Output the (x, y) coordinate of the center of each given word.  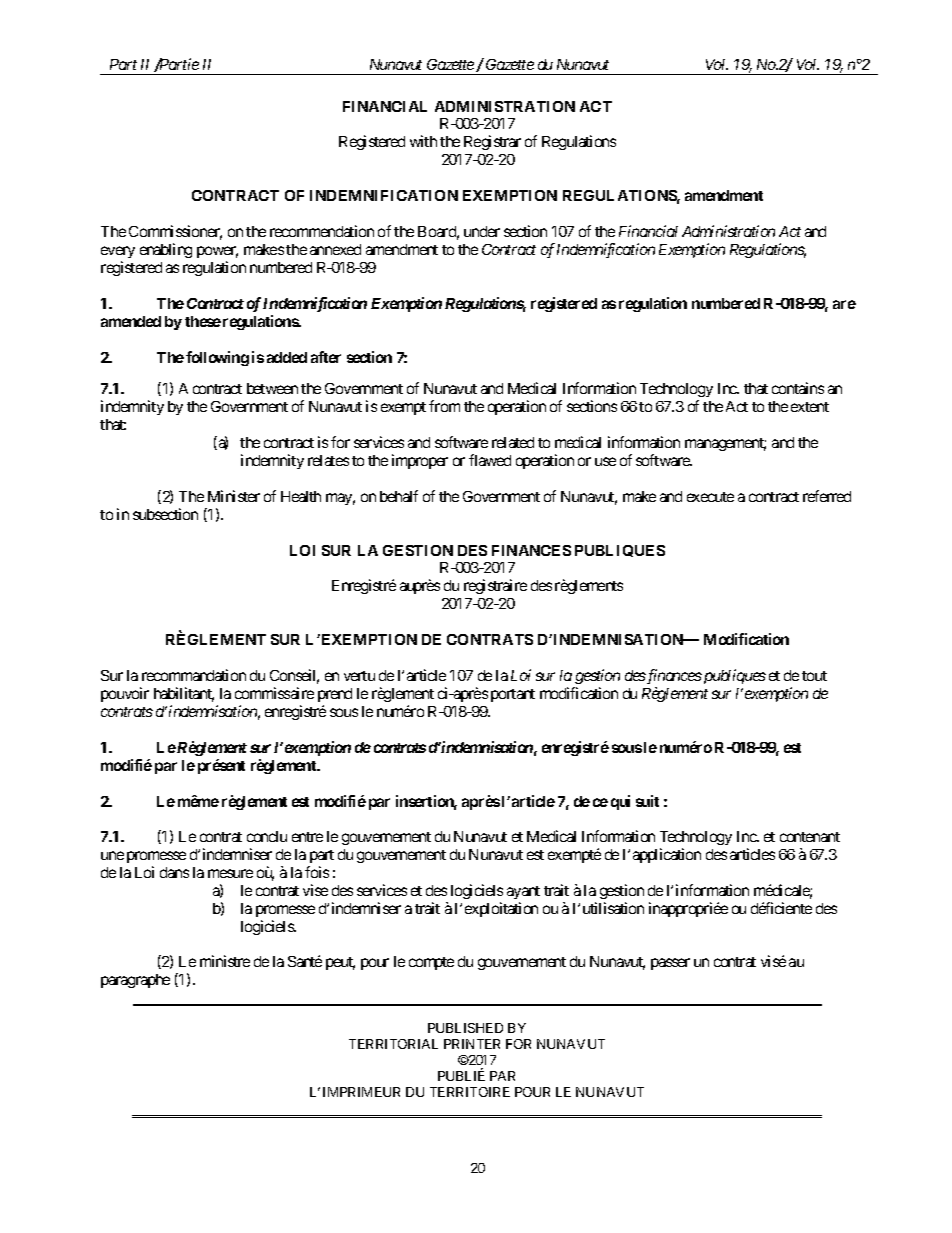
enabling (166, 250)
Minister (234, 496)
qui (620, 802)
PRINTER (472, 1044)
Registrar (492, 142)
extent (810, 407)
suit (647, 801)
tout (814, 676)
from (444, 406)
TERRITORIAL (393, 1044)
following (217, 358)
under (482, 231)
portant (513, 695)
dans (174, 872)
